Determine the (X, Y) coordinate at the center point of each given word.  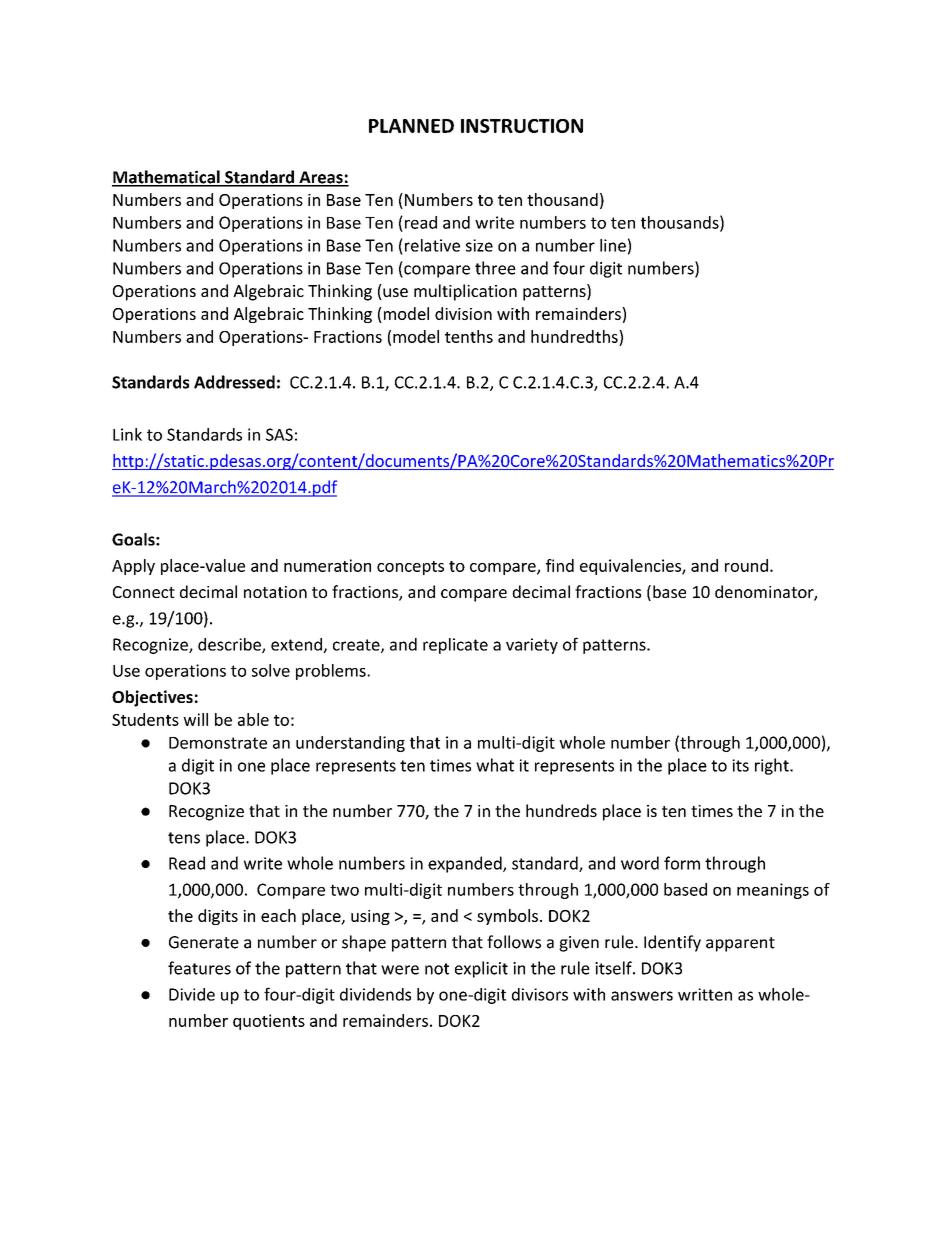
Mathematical (167, 178)
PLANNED (411, 126)
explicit (481, 969)
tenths (469, 336)
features (199, 968)
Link (127, 434)
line (613, 245)
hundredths (575, 336)
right (773, 766)
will (195, 719)
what (495, 765)
